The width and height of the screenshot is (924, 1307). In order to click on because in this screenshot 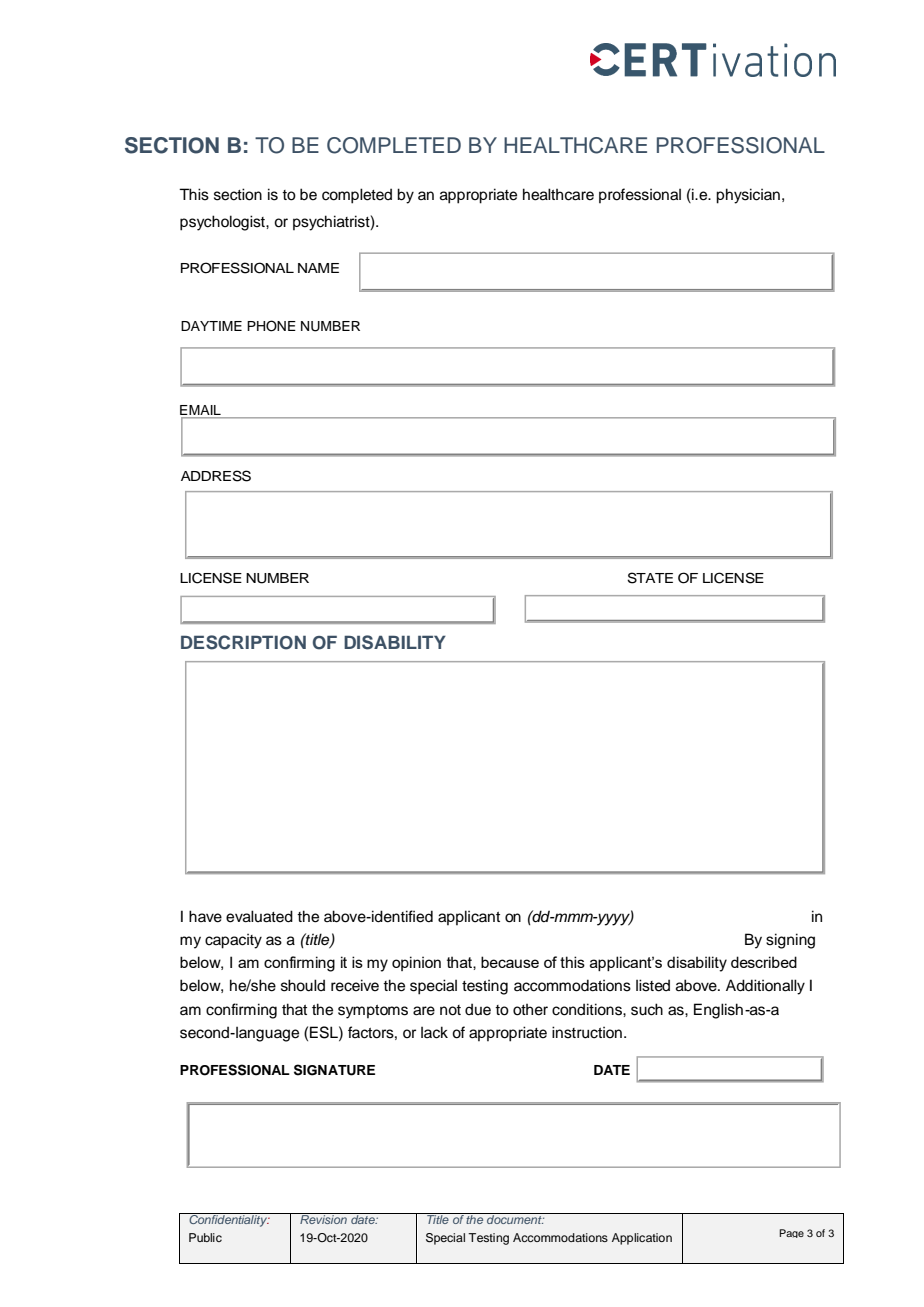, I will do `click(510, 962)`.
